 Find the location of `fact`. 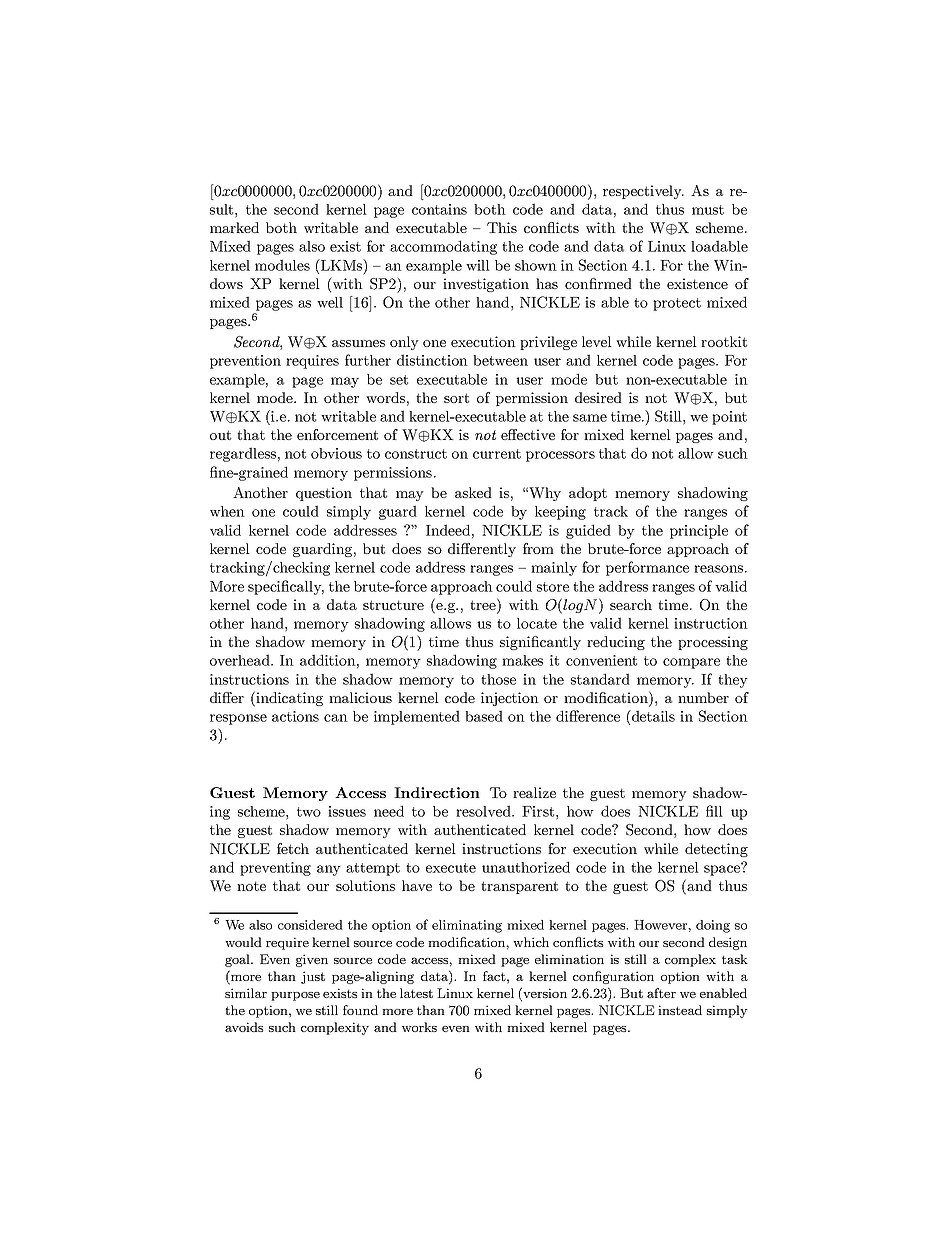

fact is located at coordinates (495, 976).
